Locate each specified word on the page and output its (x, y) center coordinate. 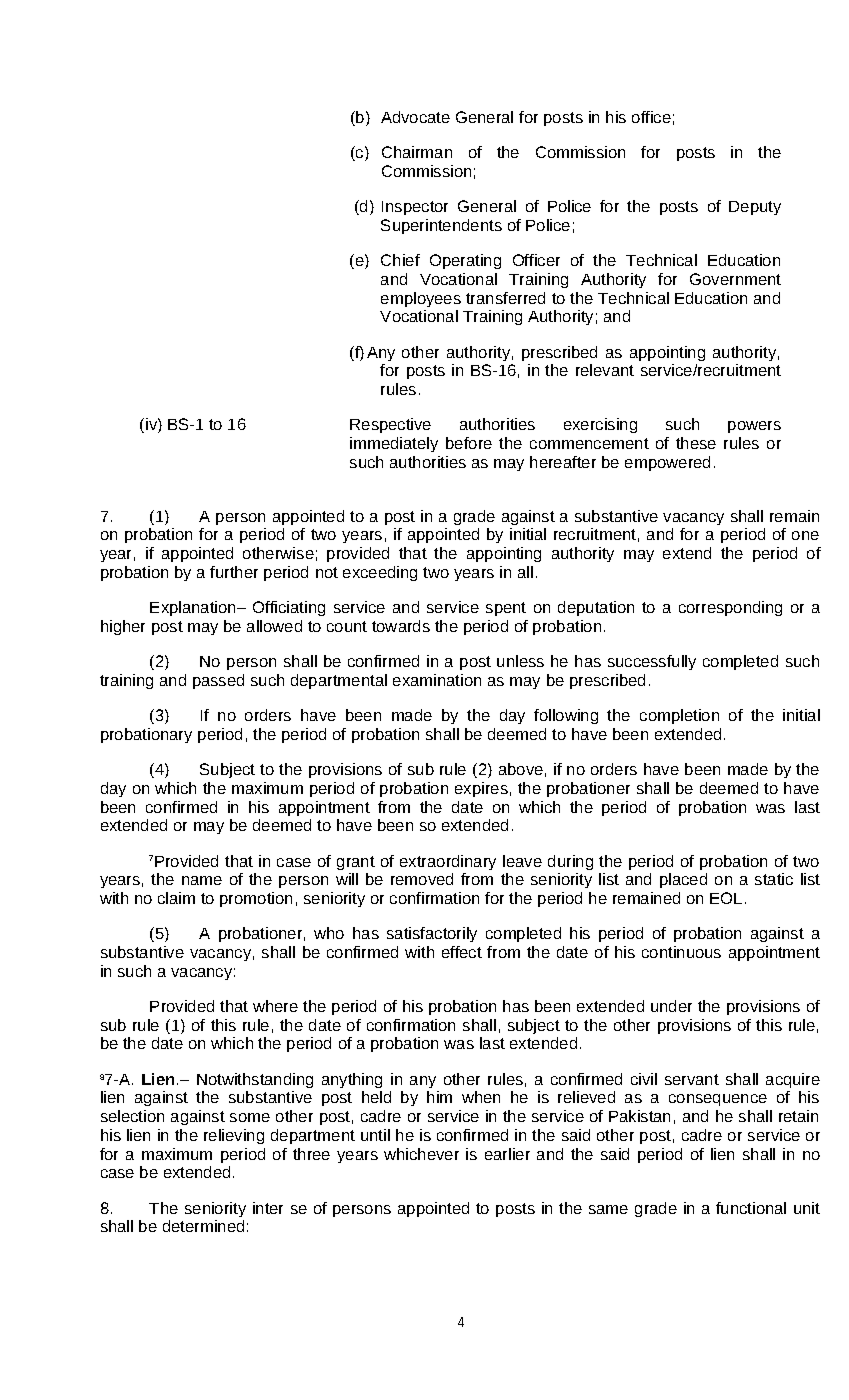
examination (437, 680)
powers (754, 427)
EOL (726, 898)
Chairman (417, 152)
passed (218, 681)
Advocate (415, 117)
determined (203, 1226)
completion (679, 716)
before (469, 443)
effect (462, 952)
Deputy (755, 208)
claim (176, 898)
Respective (390, 425)
